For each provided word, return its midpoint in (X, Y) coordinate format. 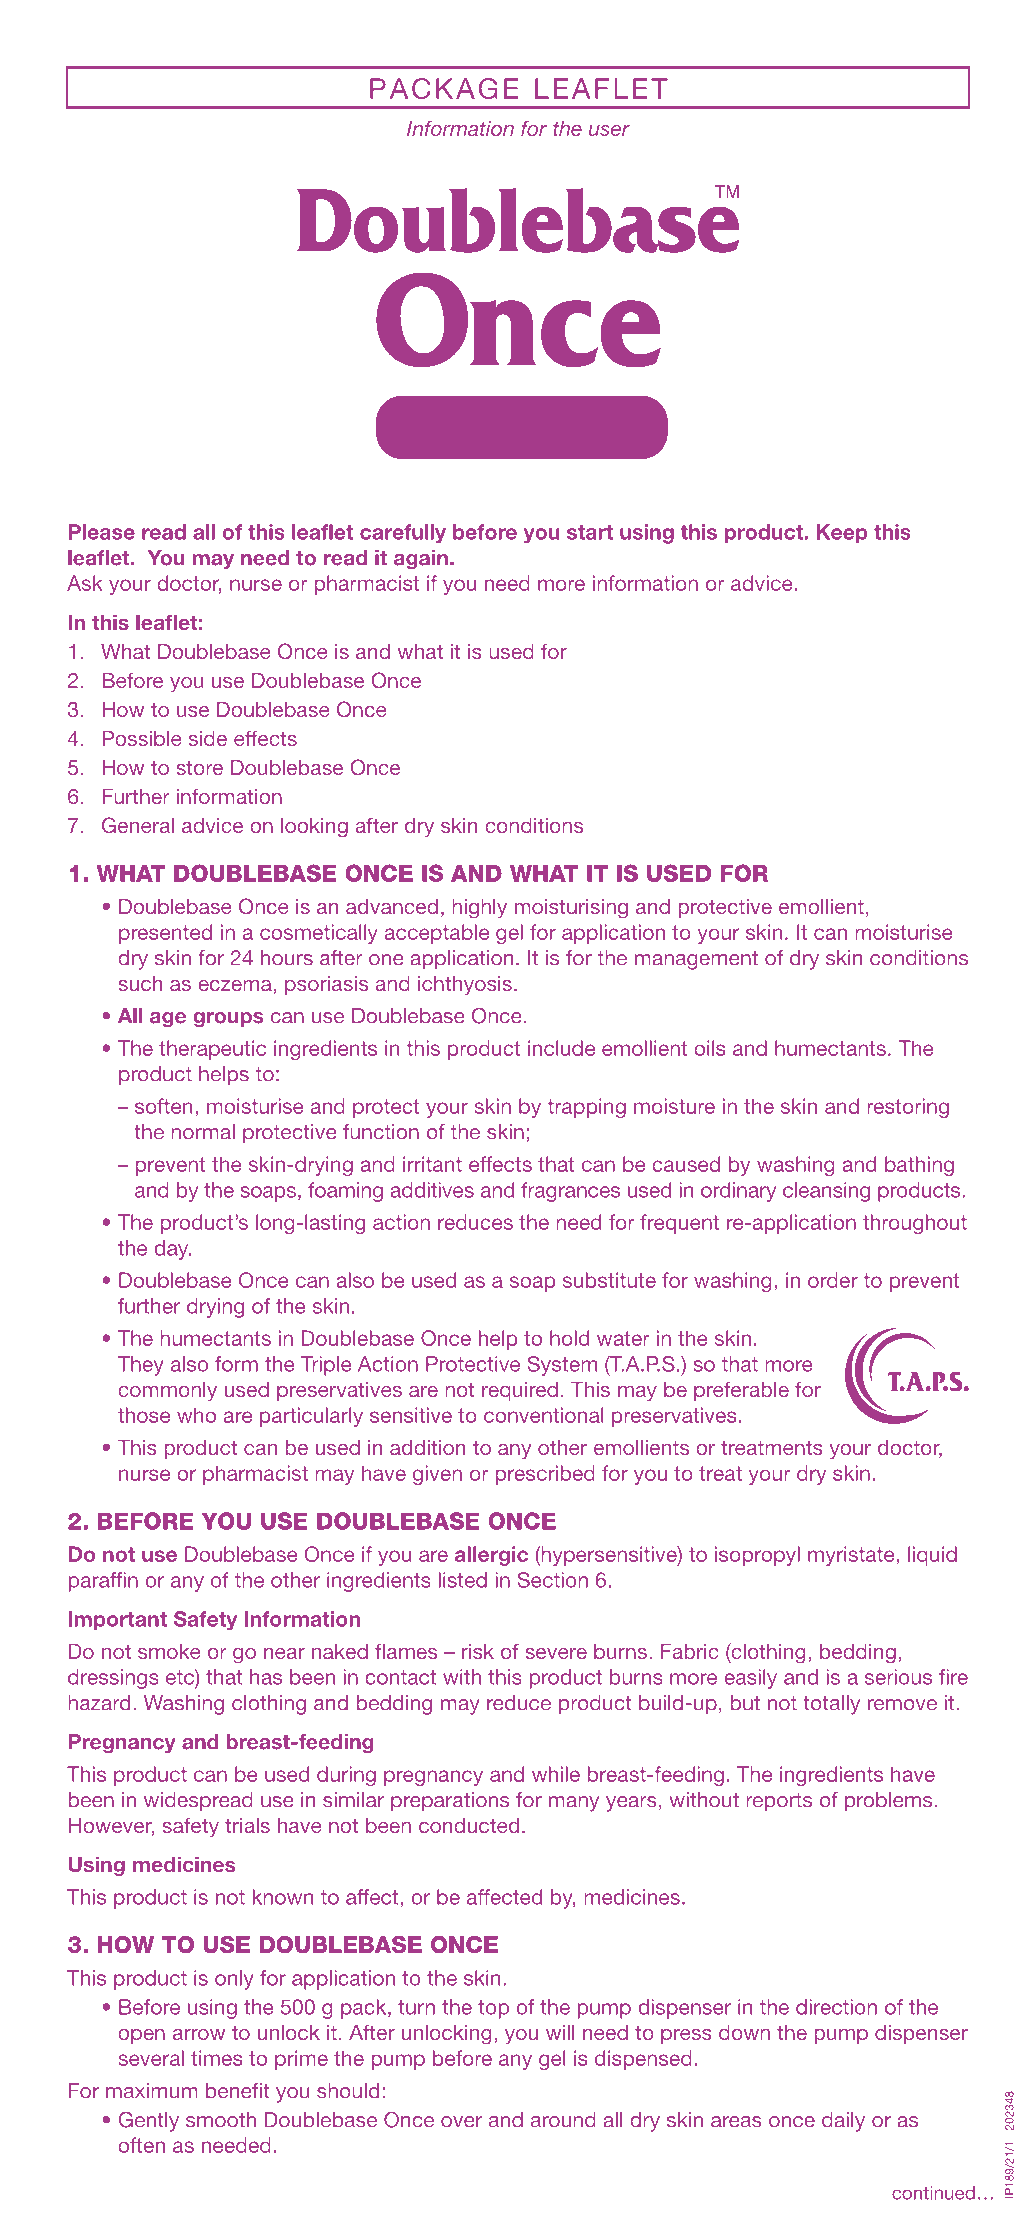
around (563, 2120)
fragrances (570, 1192)
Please (102, 532)
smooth (221, 2120)
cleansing (826, 1192)
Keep (842, 534)
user (609, 130)
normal (203, 1132)
